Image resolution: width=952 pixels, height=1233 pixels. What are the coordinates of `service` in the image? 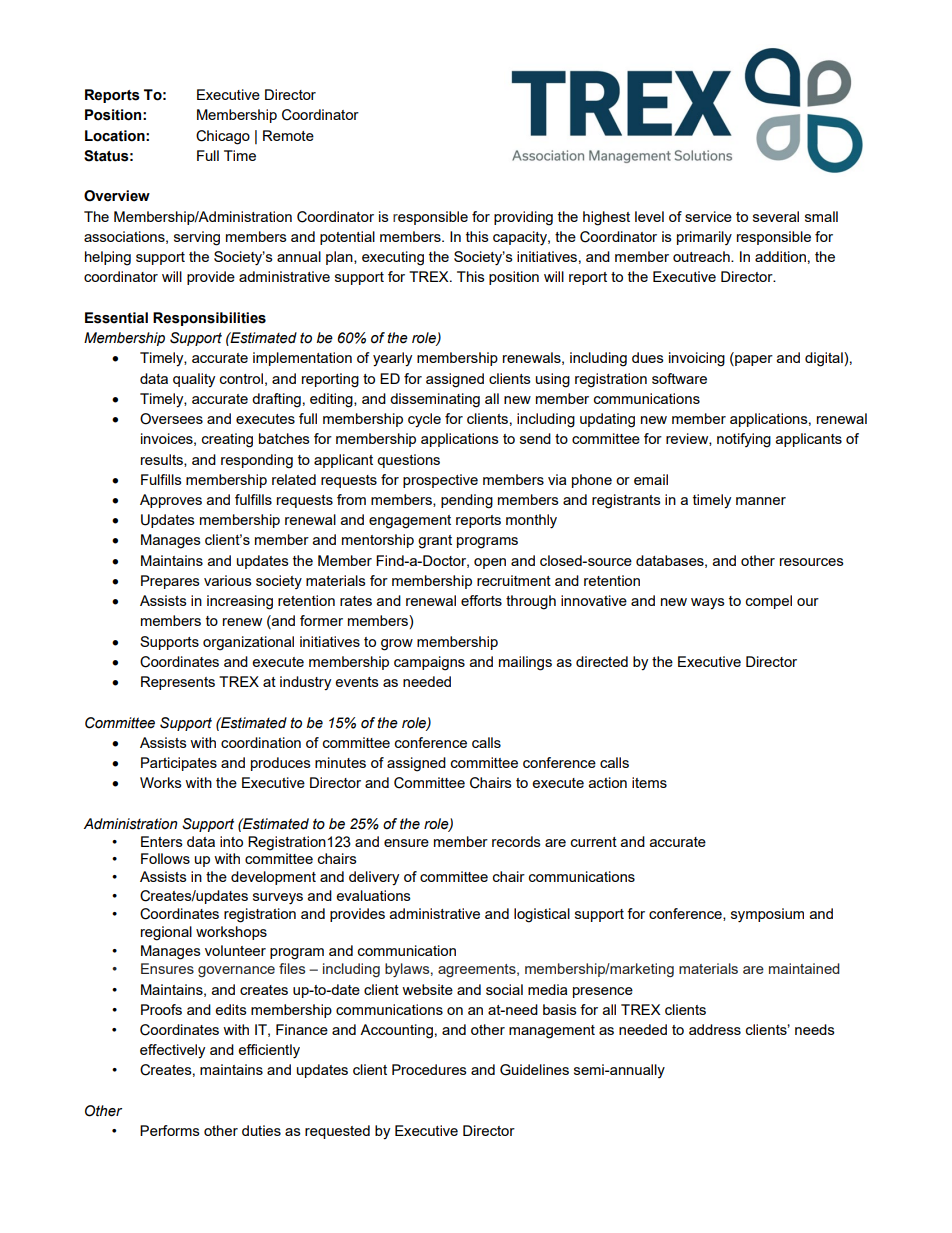 It's located at (708, 216).
